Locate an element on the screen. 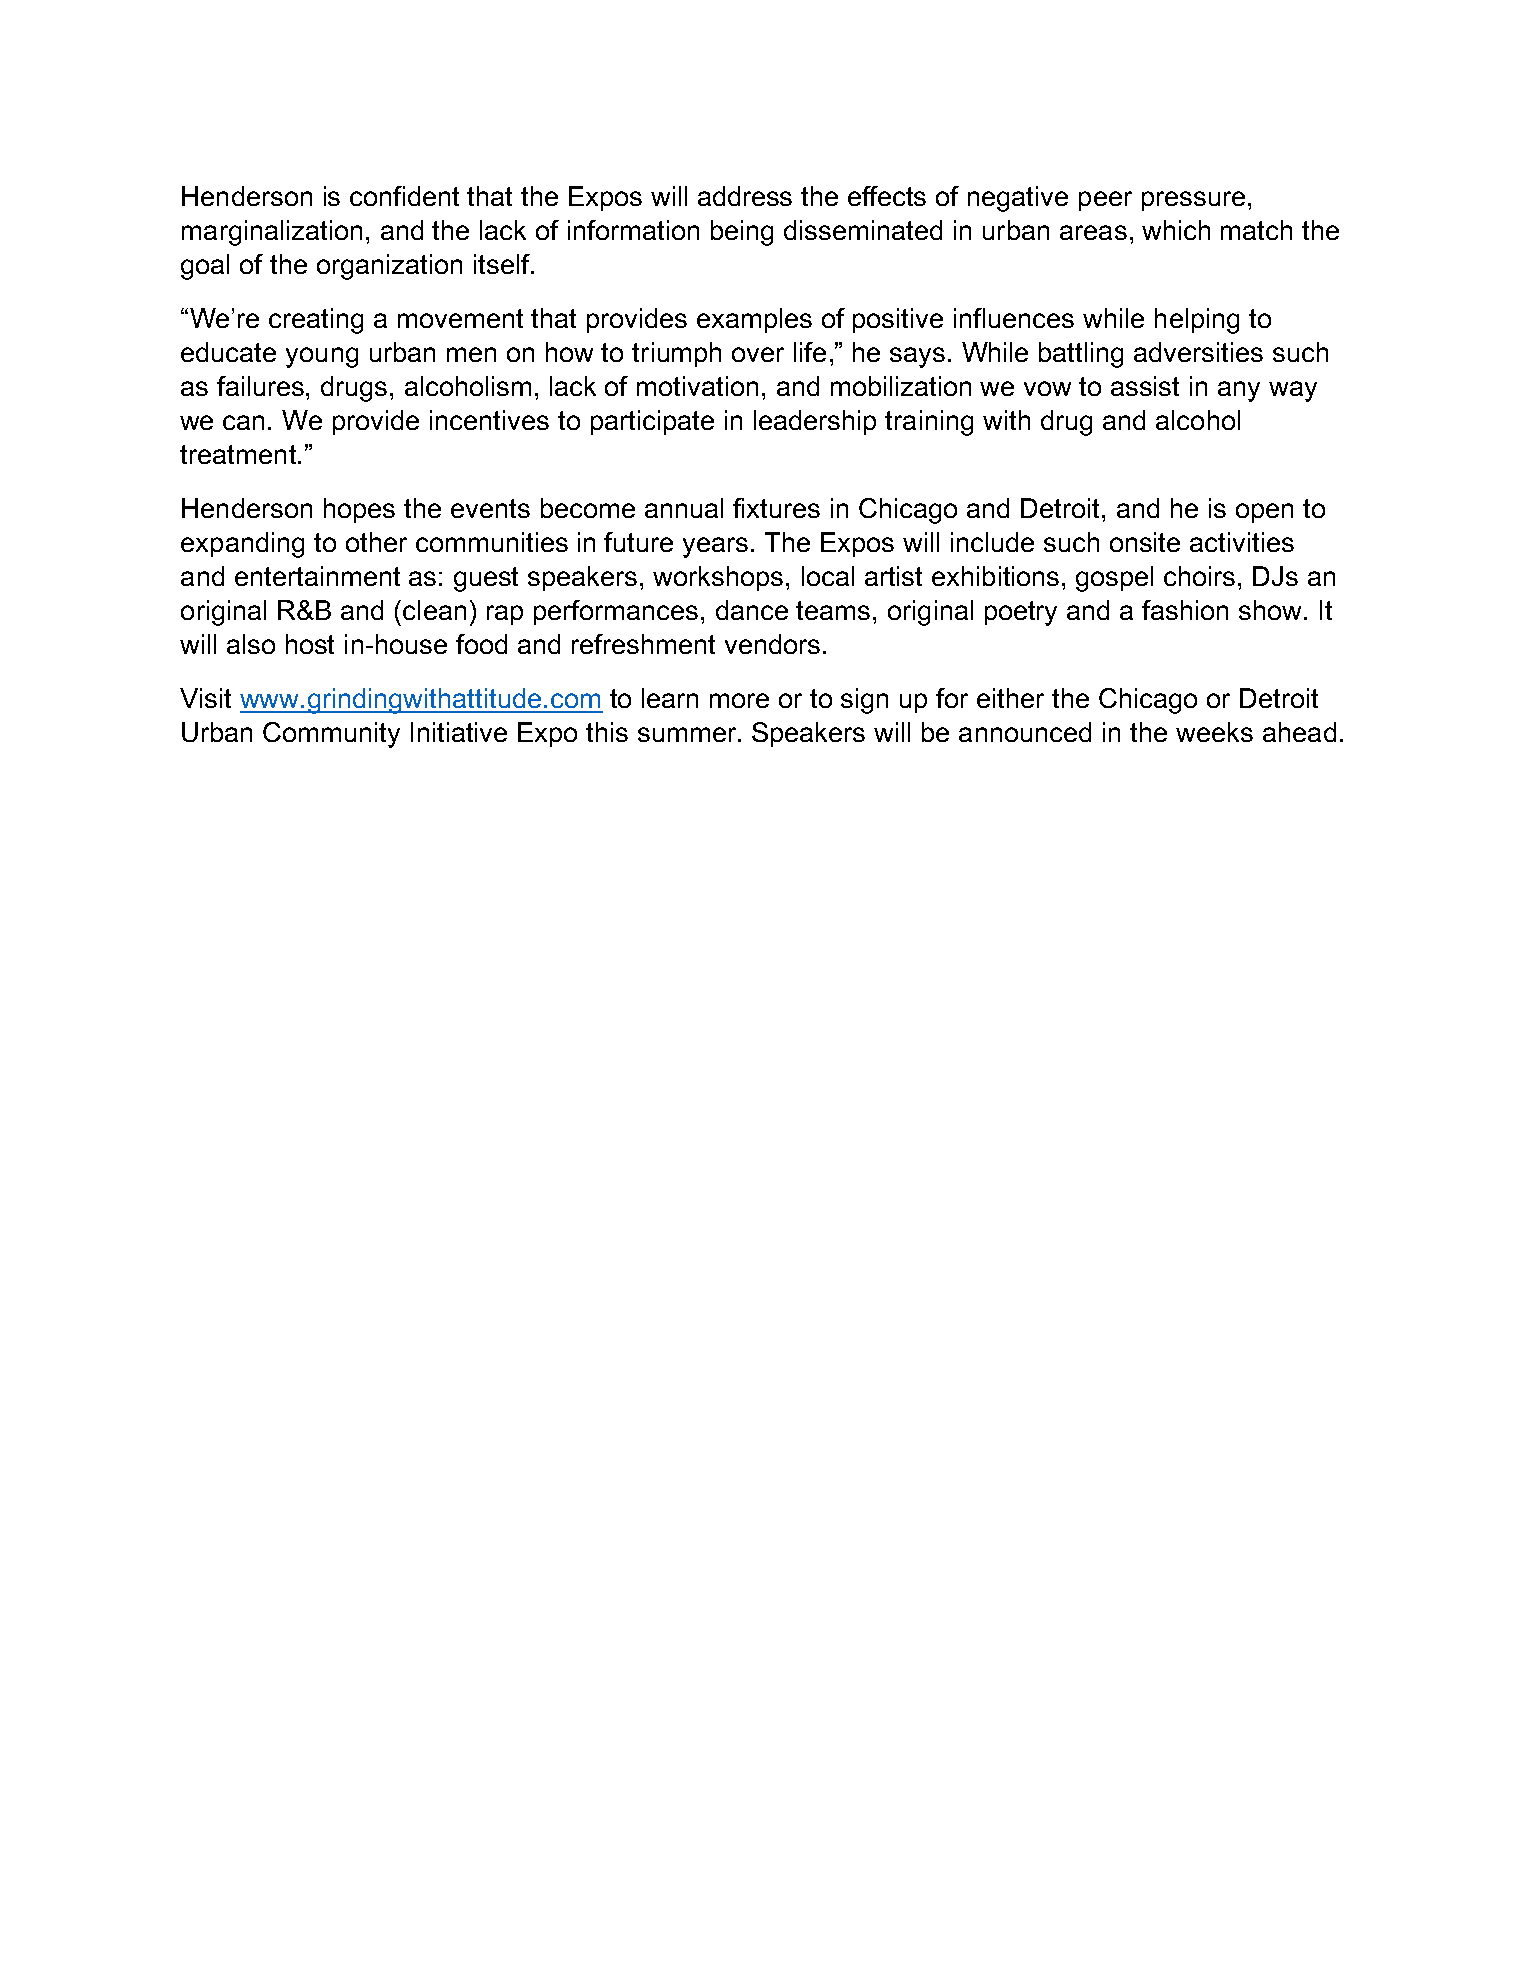  years is located at coordinates (715, 547).
